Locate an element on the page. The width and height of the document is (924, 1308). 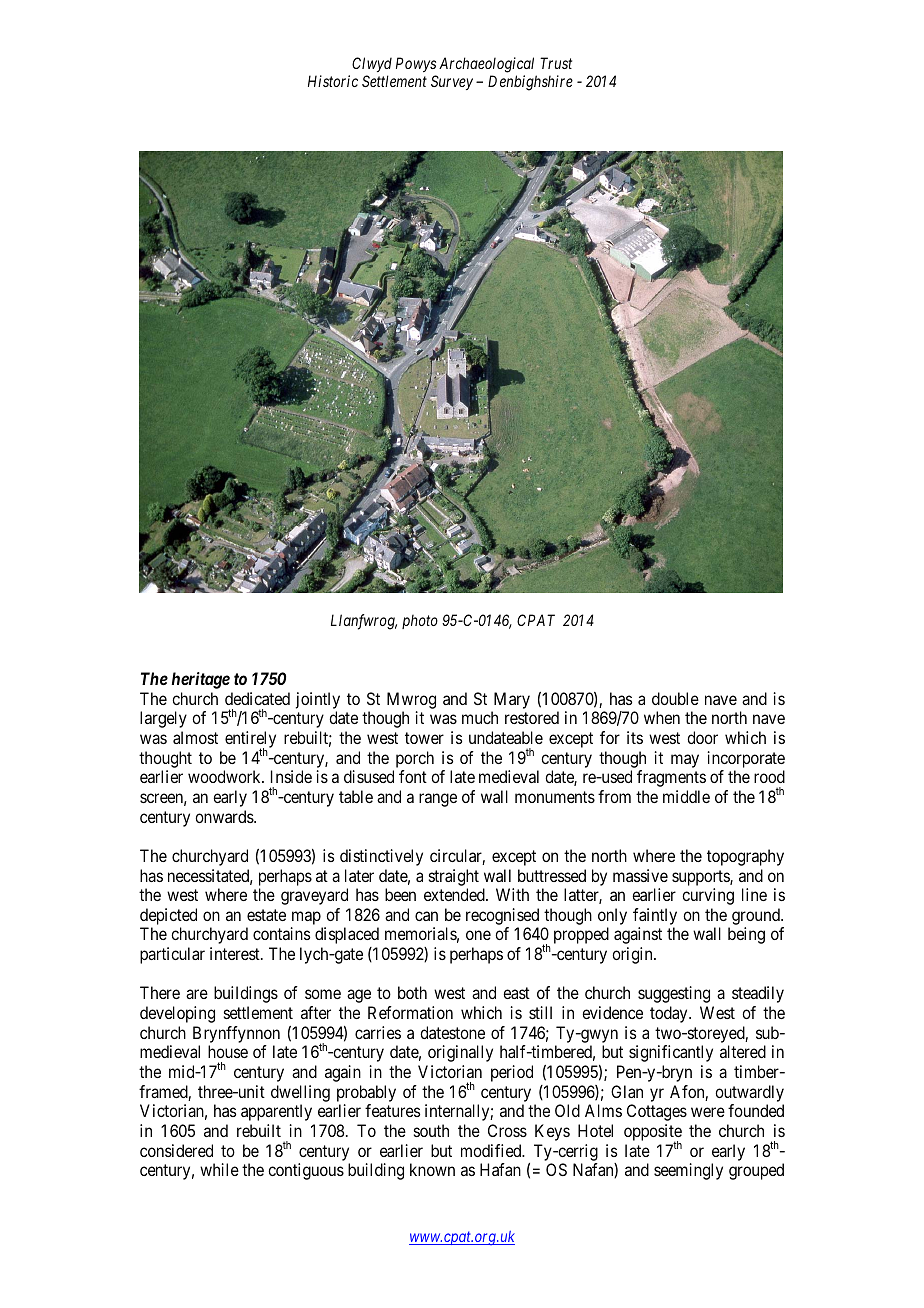
double is located at coordinates (675, 698).
